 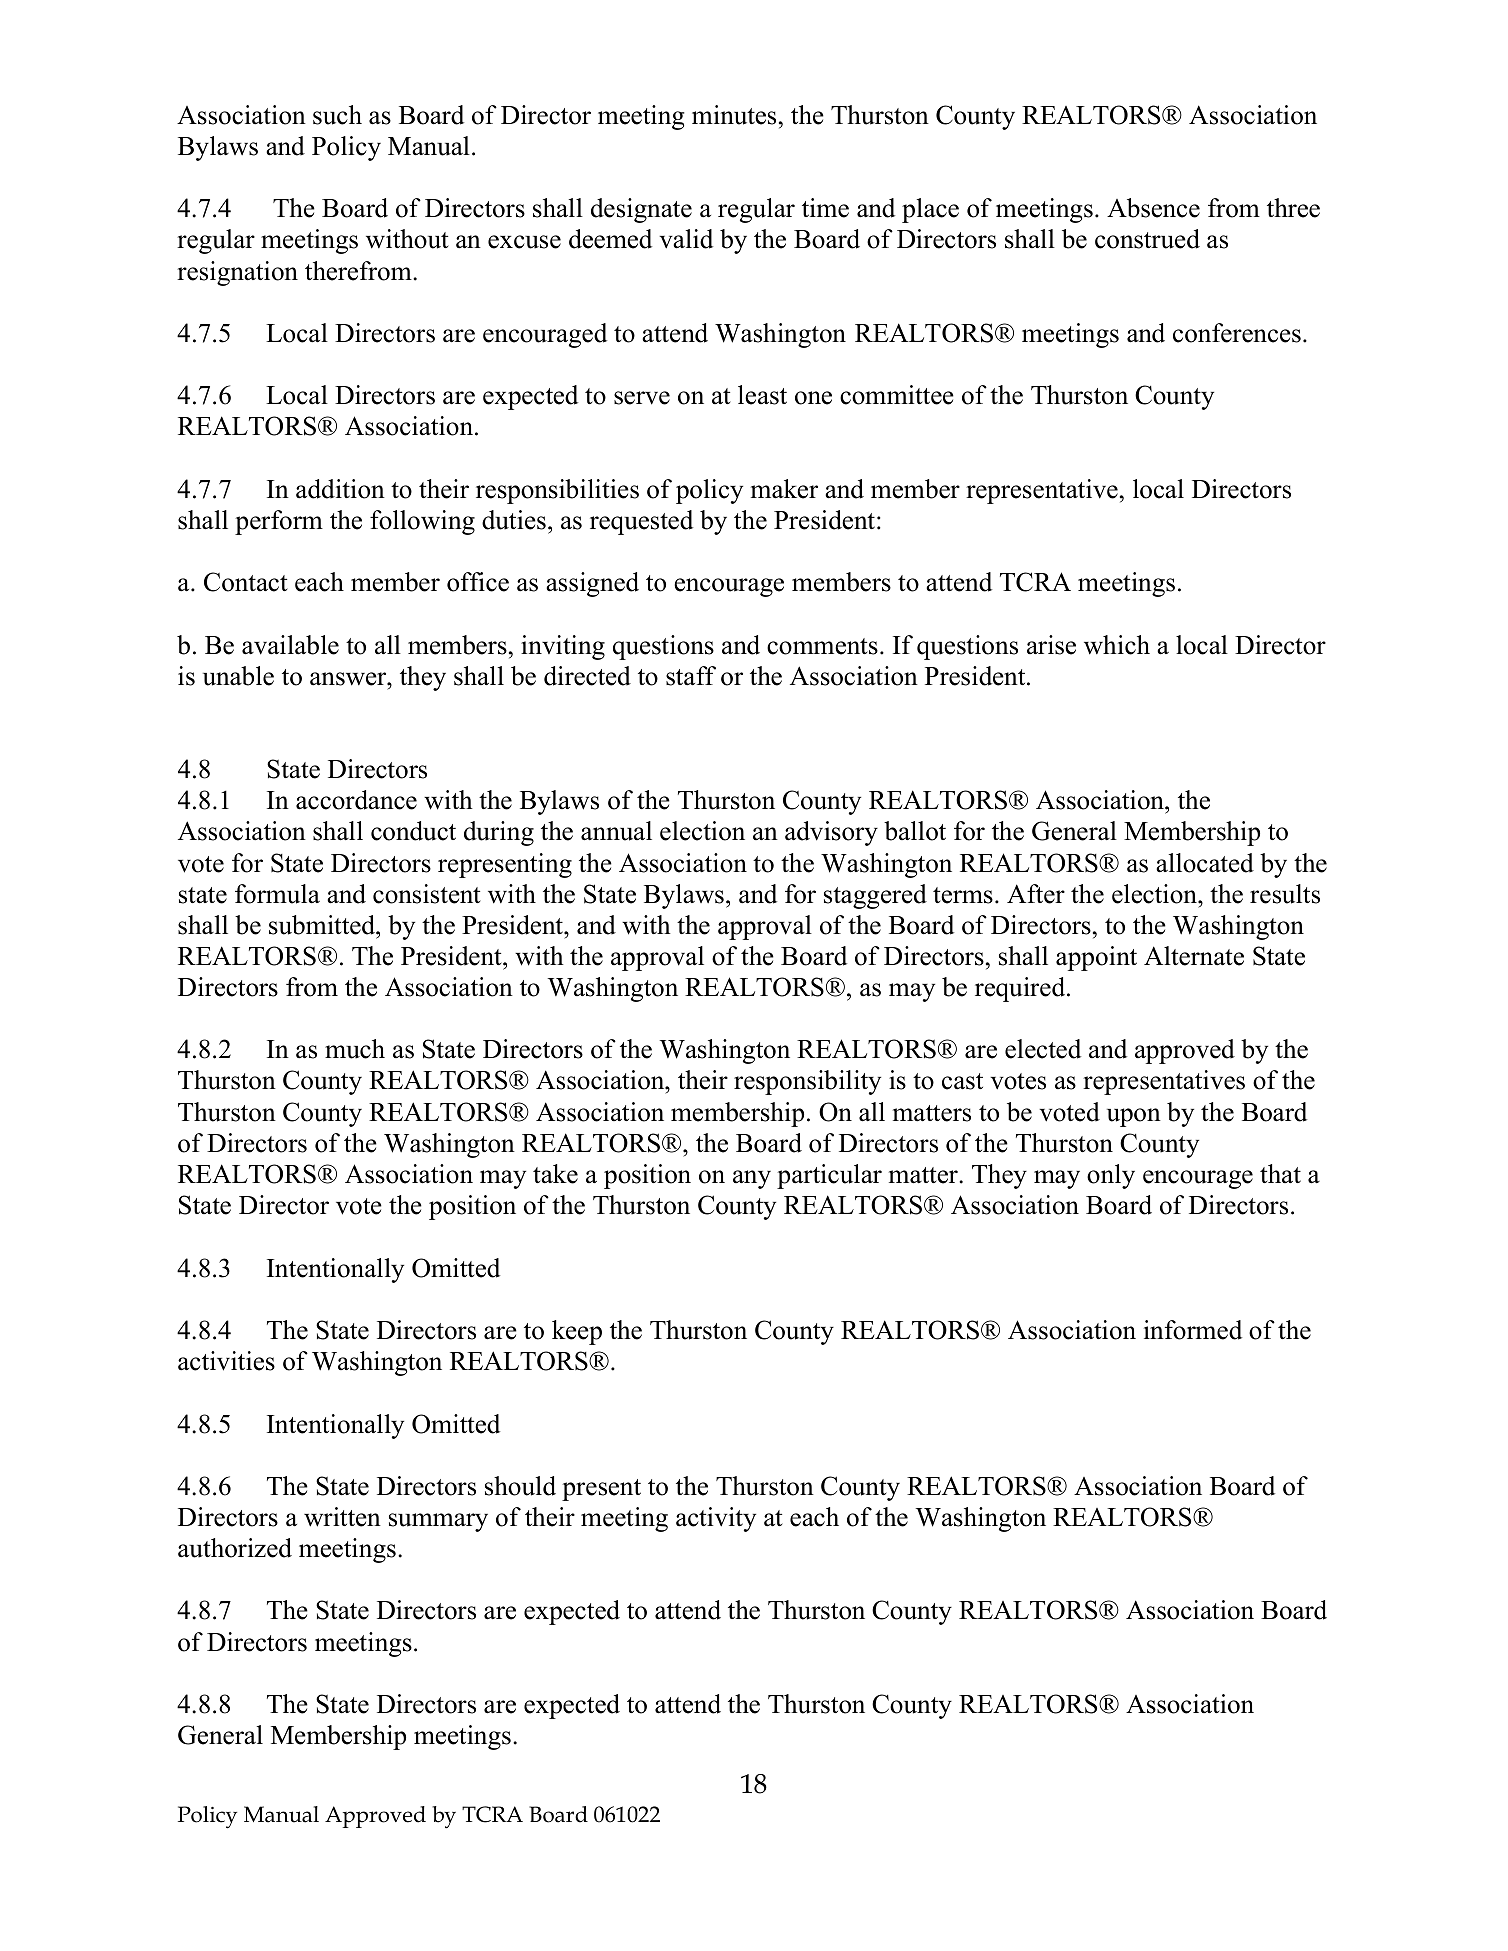 I want to click on which, so click(x=1117, y=645).
